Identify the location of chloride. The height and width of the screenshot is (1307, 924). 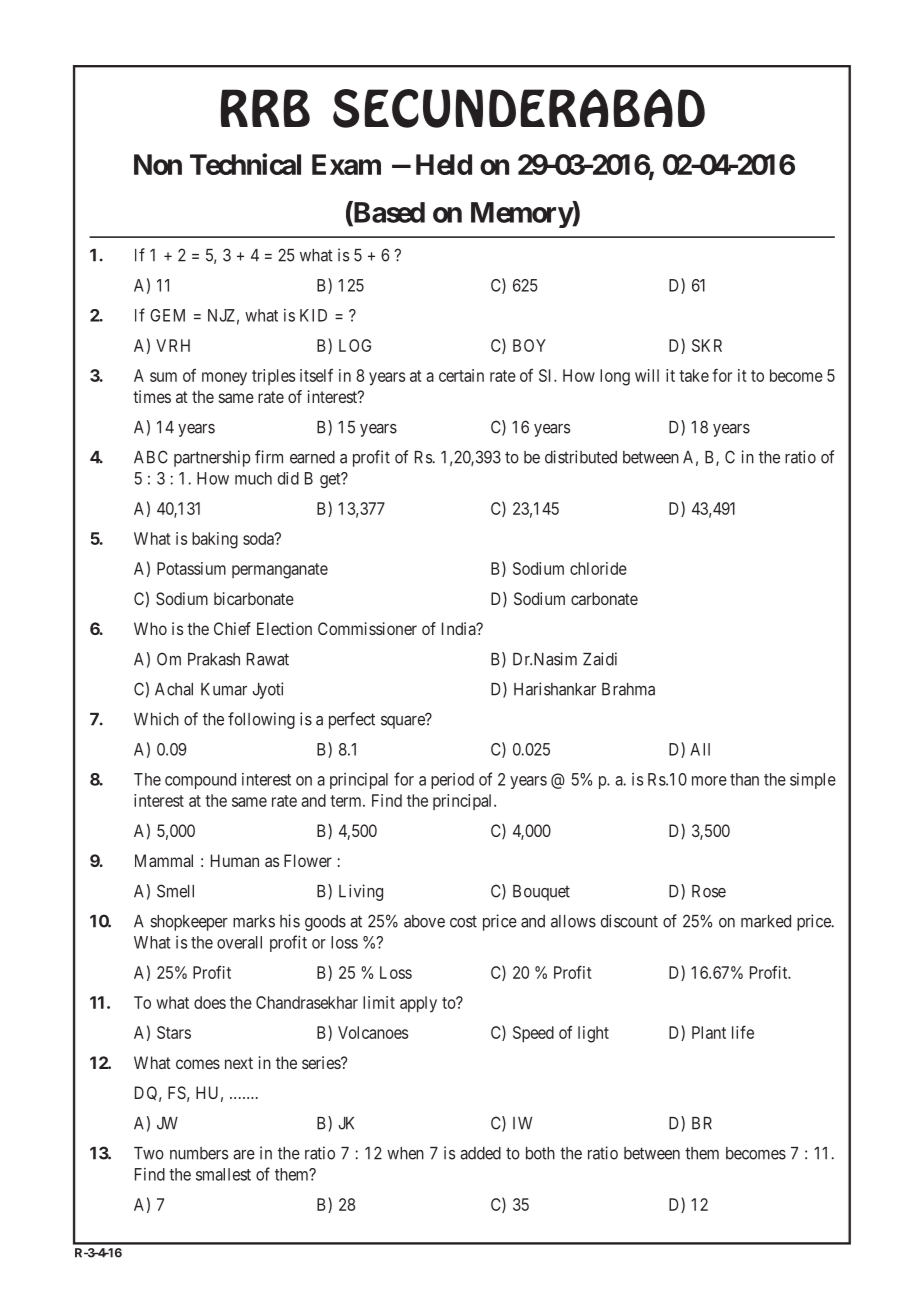
(598, 568).
